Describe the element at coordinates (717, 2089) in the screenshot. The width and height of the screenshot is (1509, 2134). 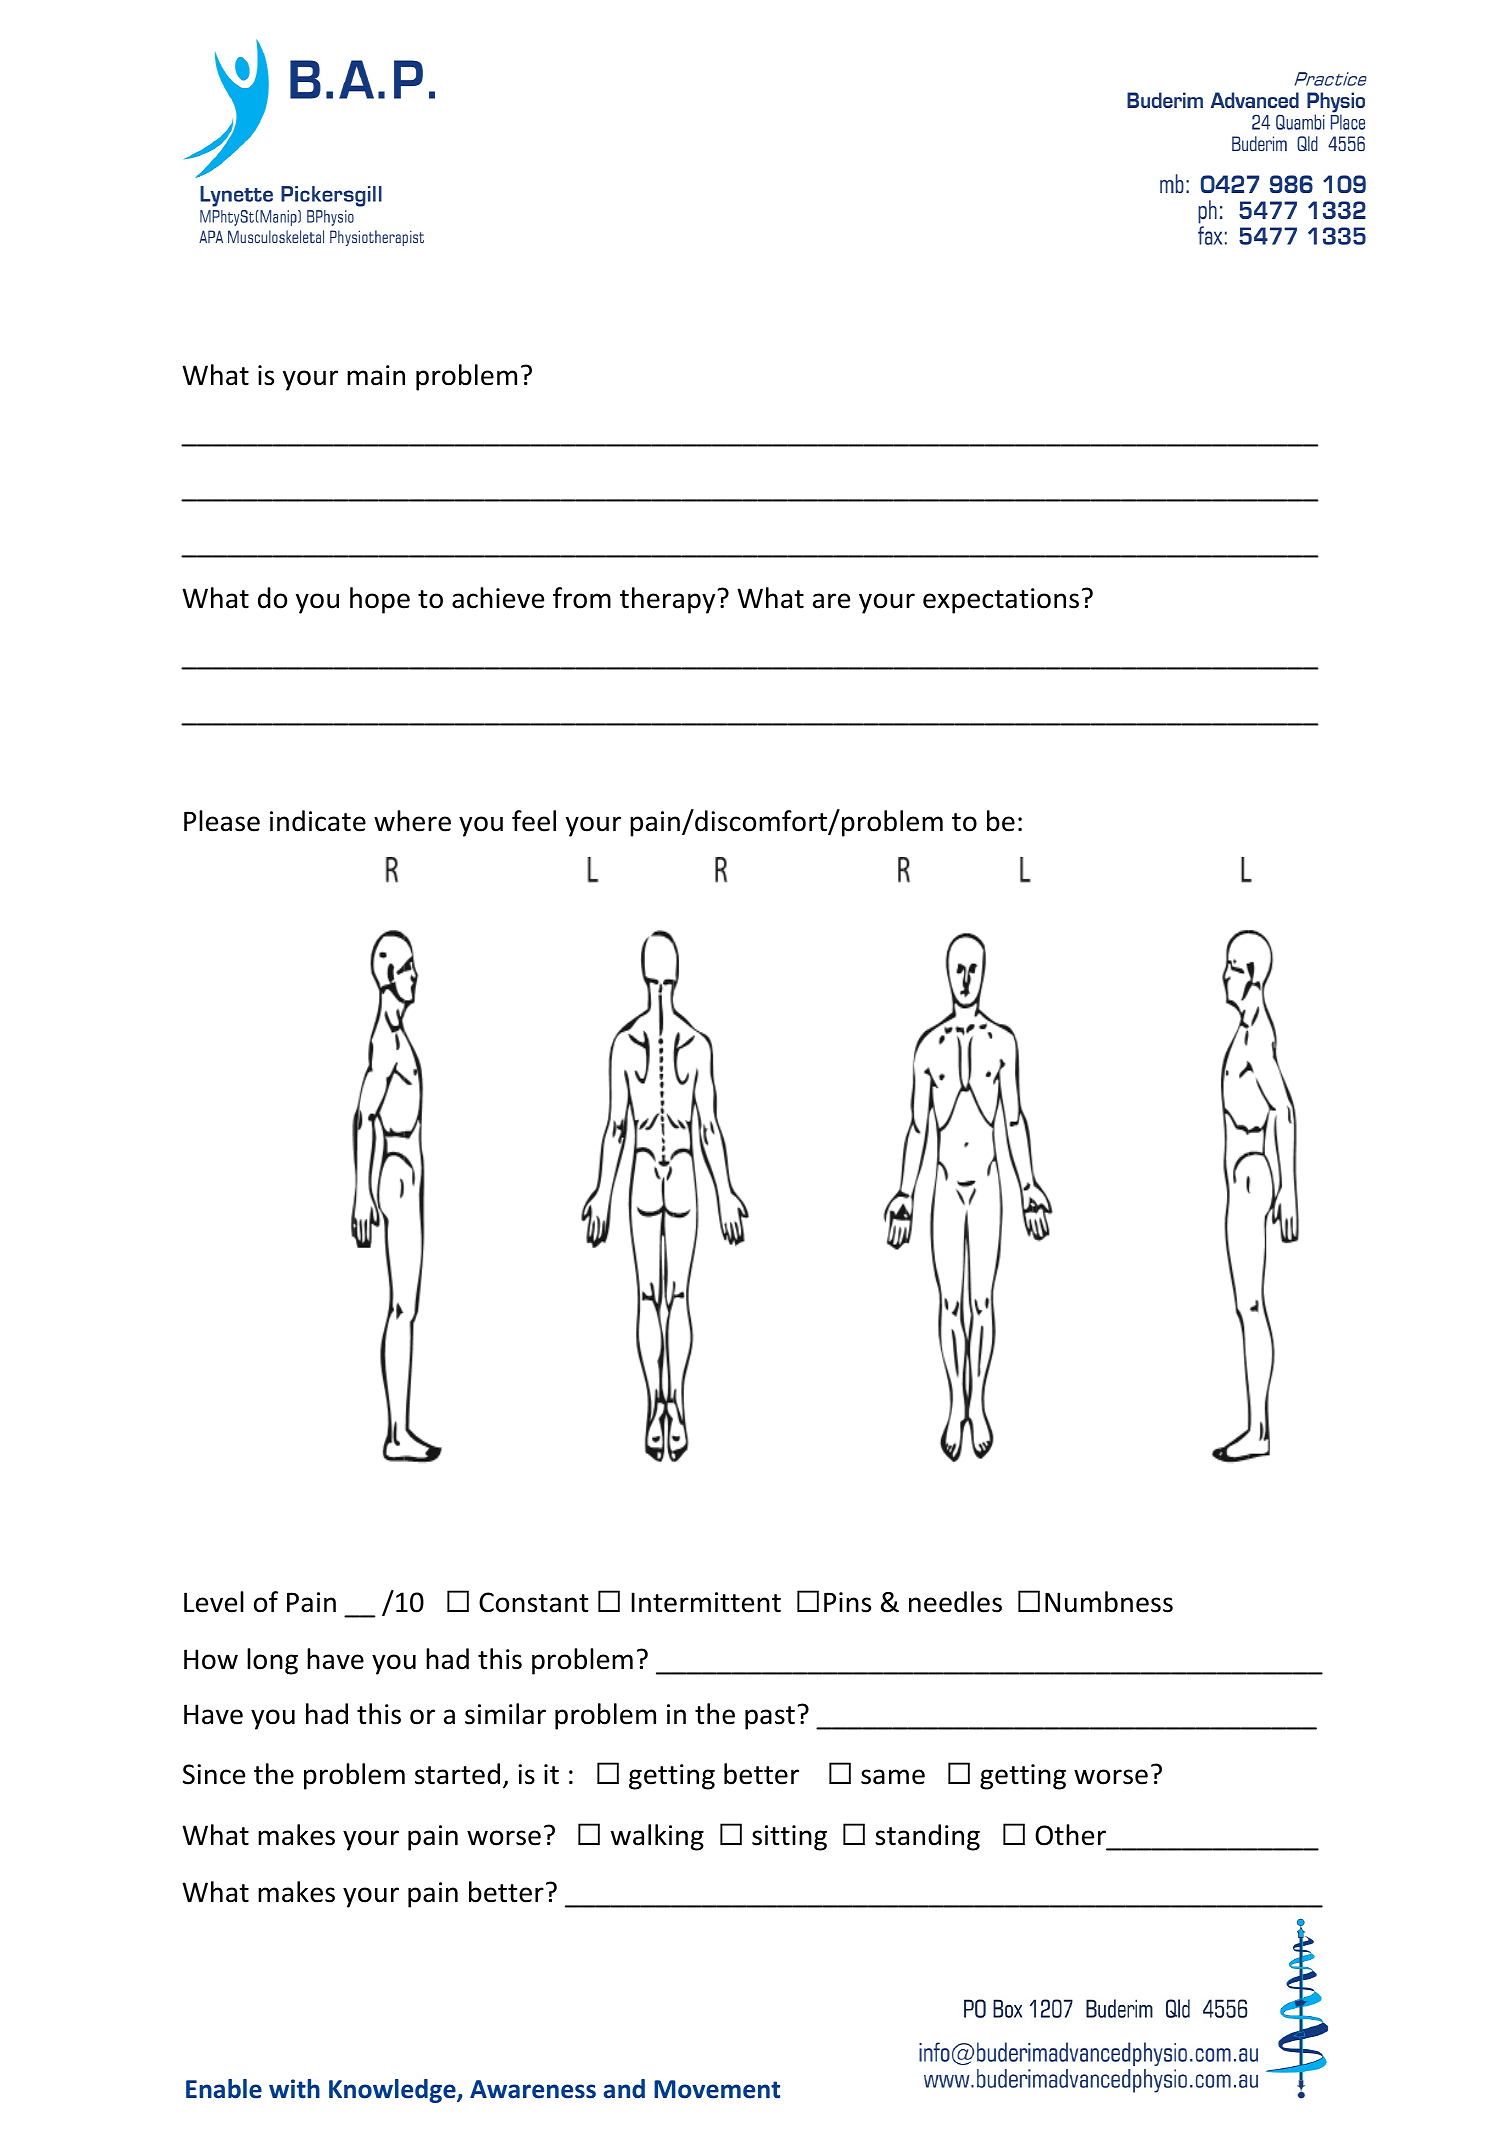
I see `Movement` at that location.
